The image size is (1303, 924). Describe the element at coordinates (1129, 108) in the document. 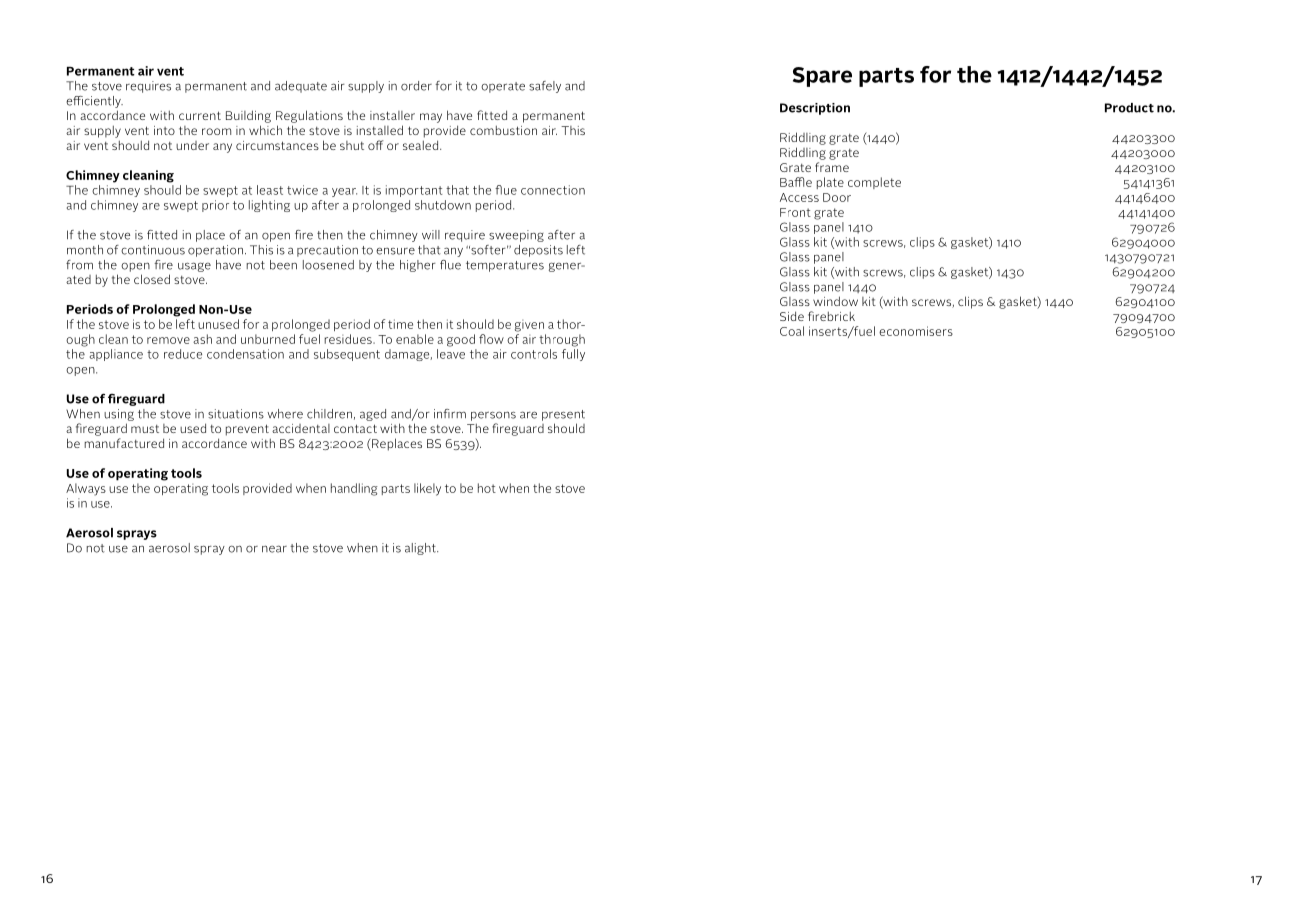

I see `Product` at that location.
